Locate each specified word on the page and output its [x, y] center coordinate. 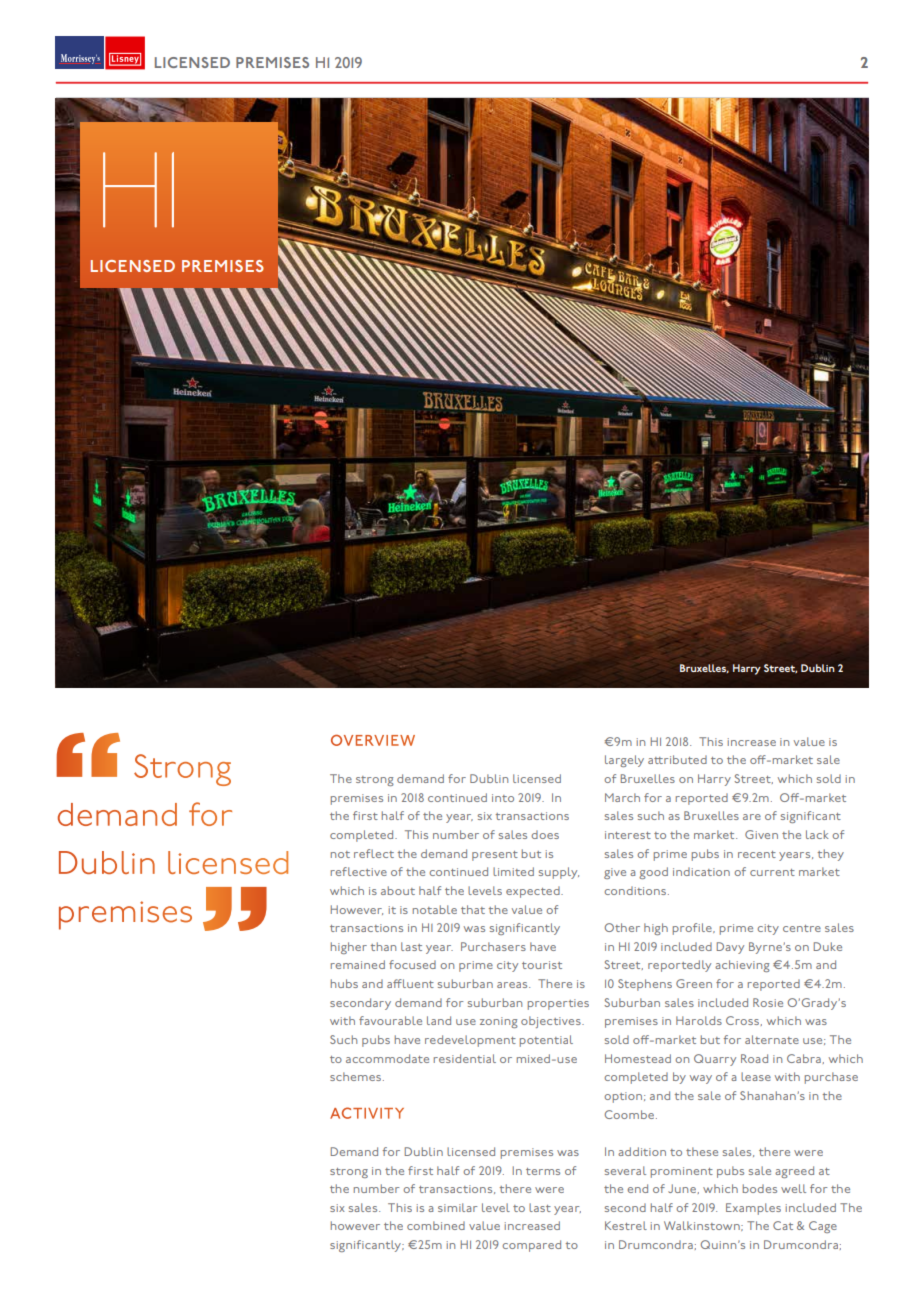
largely [624, 761]
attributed [677, 759]
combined [436, 1225]
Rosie [768, 1002]
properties [558, 1004]
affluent [410, 983]
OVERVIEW [373, 740]
